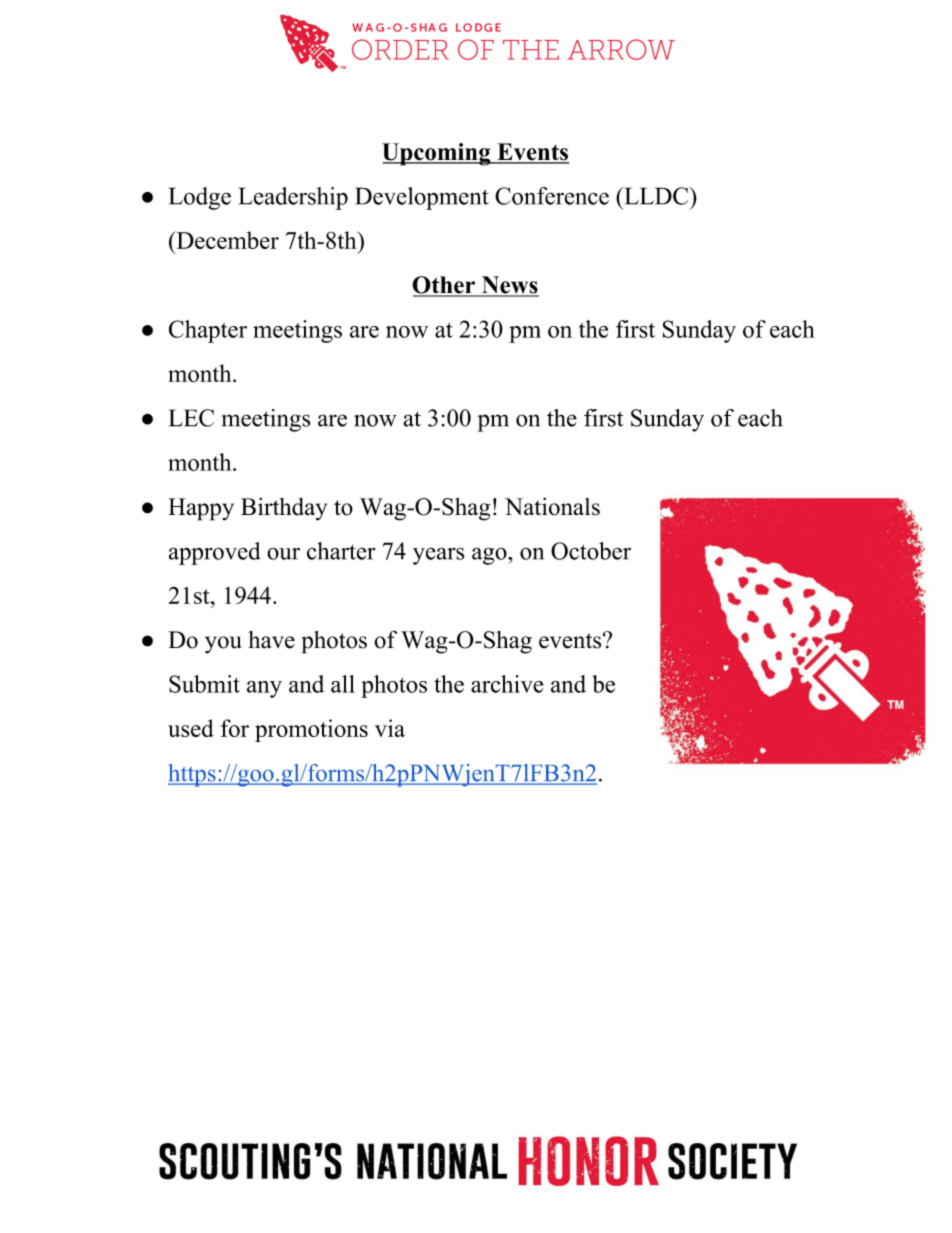  I want to click on Nationals, so click(552, 506).
